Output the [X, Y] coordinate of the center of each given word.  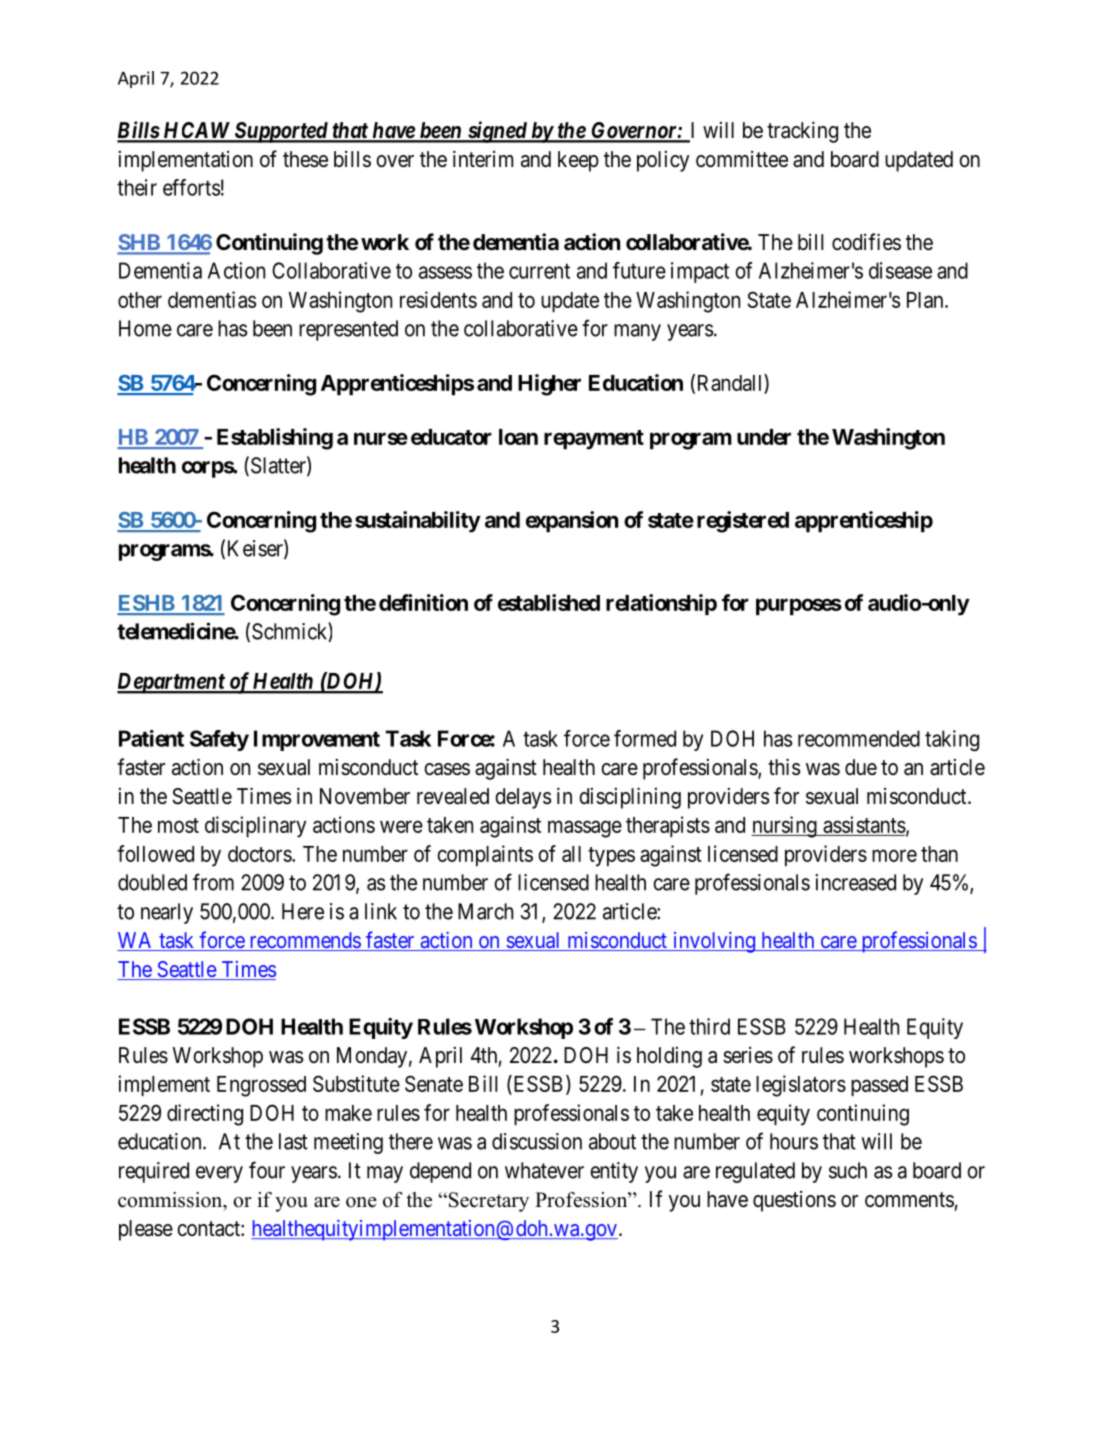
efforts [191, 187]
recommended [859, 738]
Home [145, 328]
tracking [802, 132]
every [219, 1174]
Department [172, 683]
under [764, 437]
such [848, 1170]
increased [856, 882]
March [485, 911]
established [549, 602]
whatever [544, 1170]
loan [518, 437]
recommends [304, 941]
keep [578, 161]
